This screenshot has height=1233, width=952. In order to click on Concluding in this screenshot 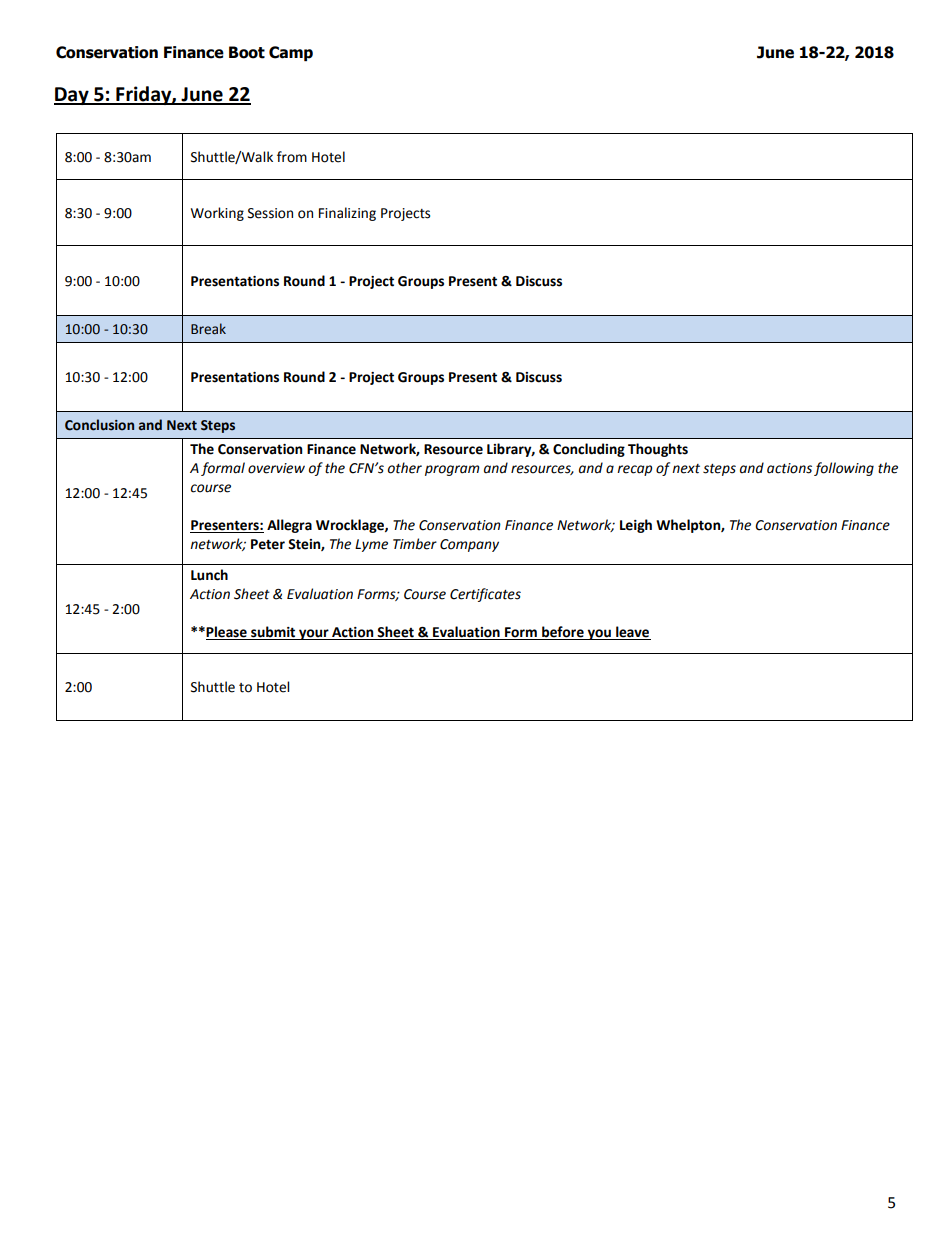, I will do `click(589, 450)`.
